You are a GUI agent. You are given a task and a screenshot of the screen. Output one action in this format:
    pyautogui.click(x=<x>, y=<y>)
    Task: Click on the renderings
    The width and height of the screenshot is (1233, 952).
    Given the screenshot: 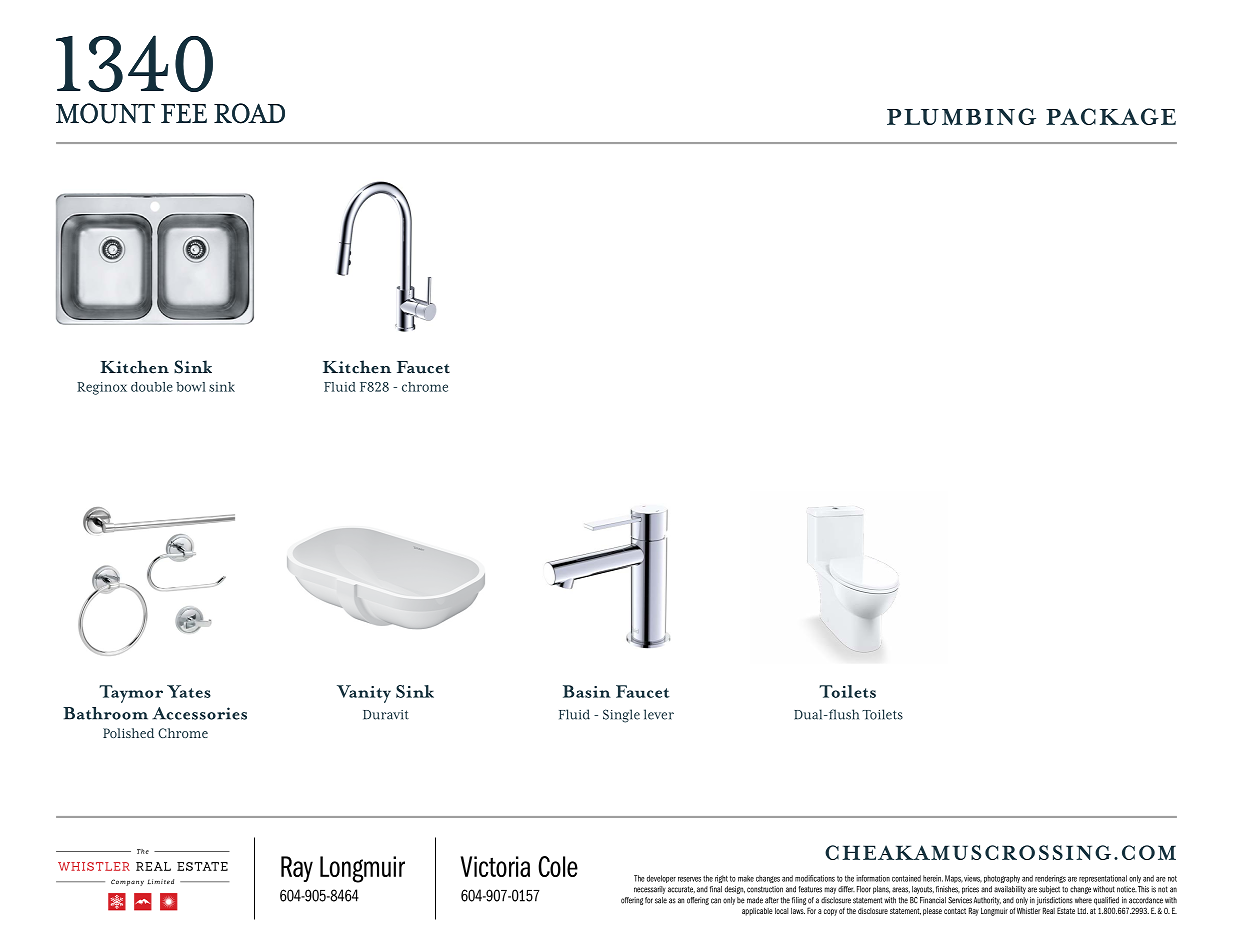 What is the action you would take?
    pyautogui.click(x=1050, y=879)
